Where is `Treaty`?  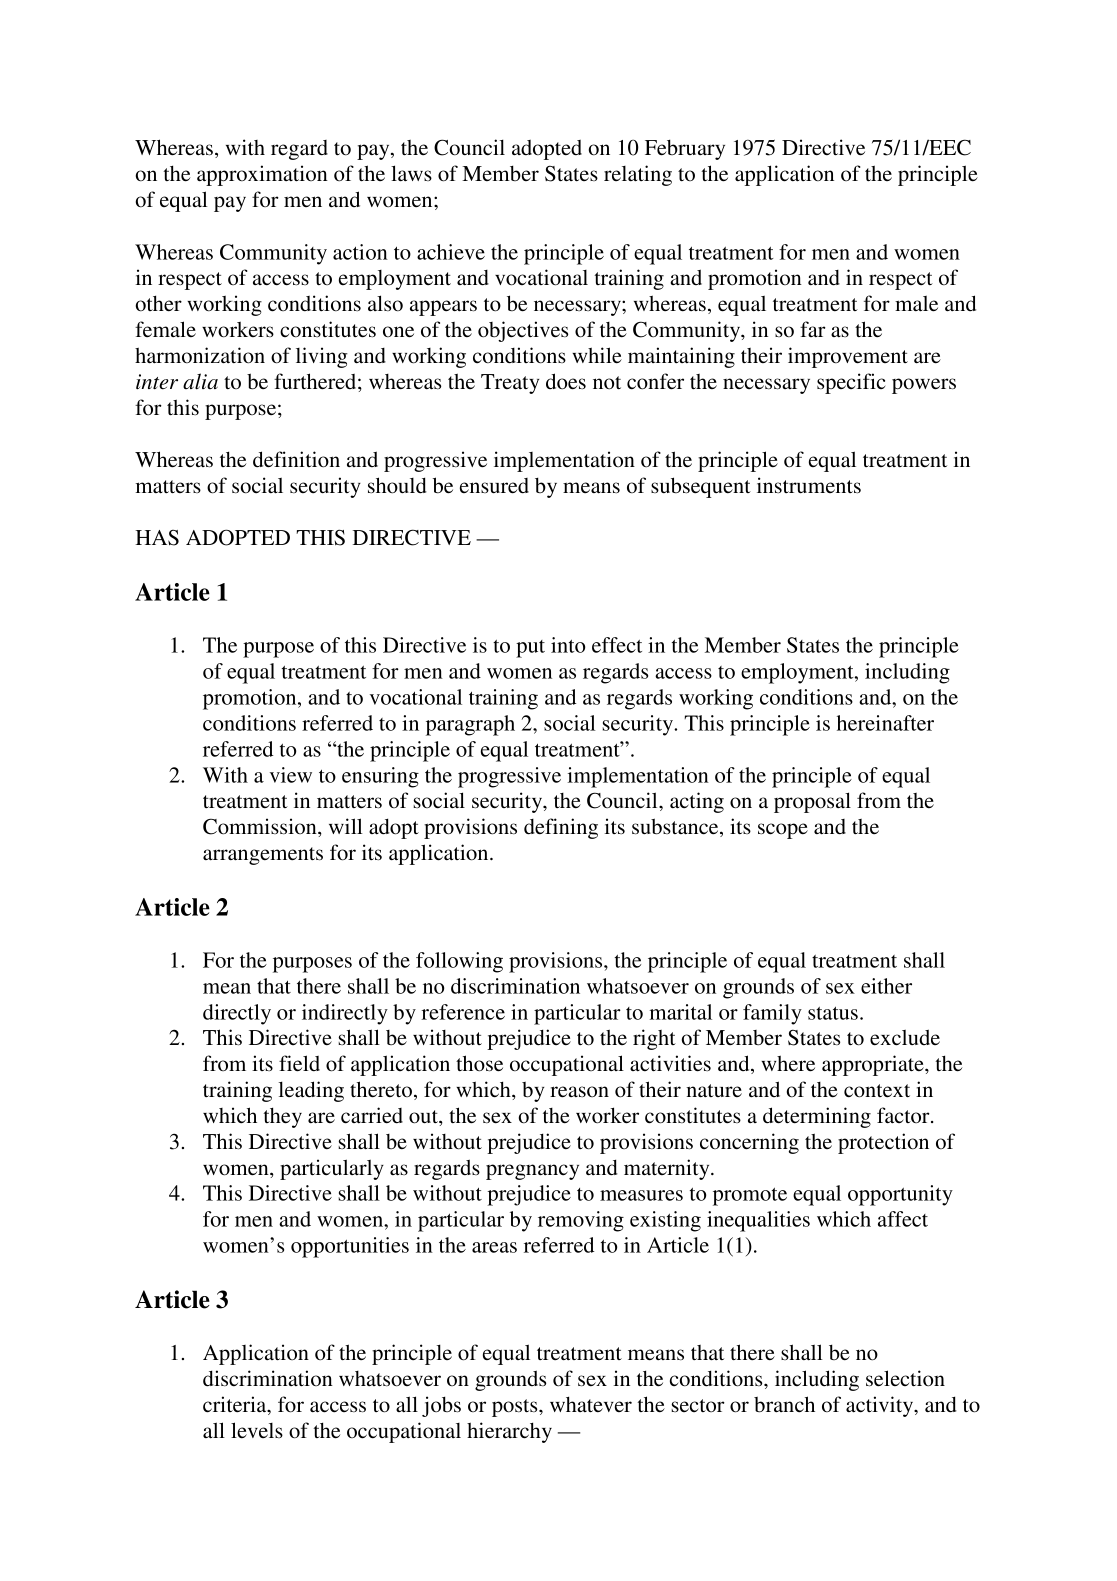
Treaty is located at coordinates (510, 384).
